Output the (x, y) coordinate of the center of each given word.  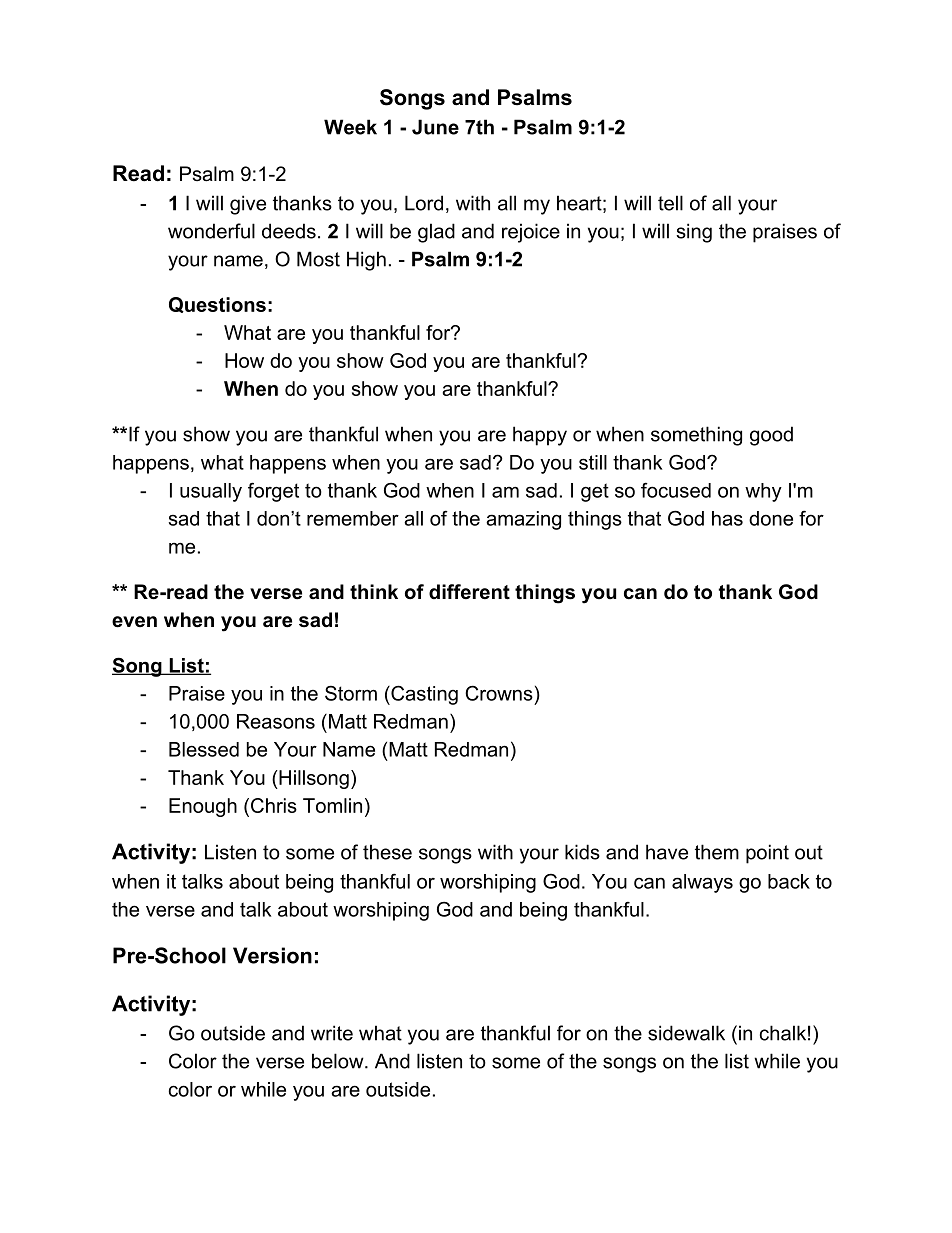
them (717, 852)
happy (540, 436)
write (332, 1033)
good (771, 436)
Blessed (204, 749)
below (339, 1061)
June (435, 127)
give (248, 205)
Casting (423, 695)
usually (211, 492)
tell (670, 203)
